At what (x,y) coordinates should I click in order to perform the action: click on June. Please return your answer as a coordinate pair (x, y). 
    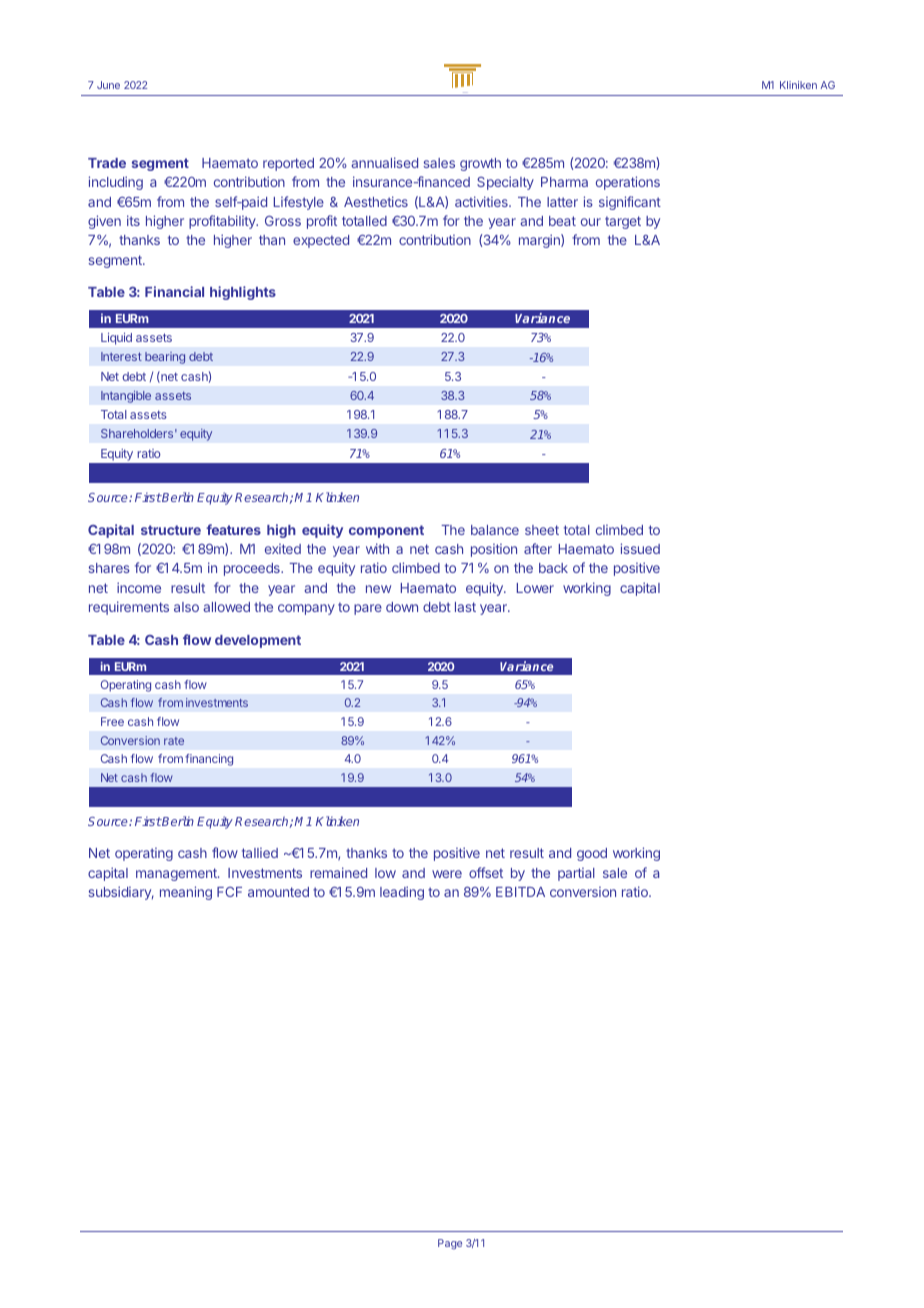
    Looking at the image, I should click on (108, 85).
